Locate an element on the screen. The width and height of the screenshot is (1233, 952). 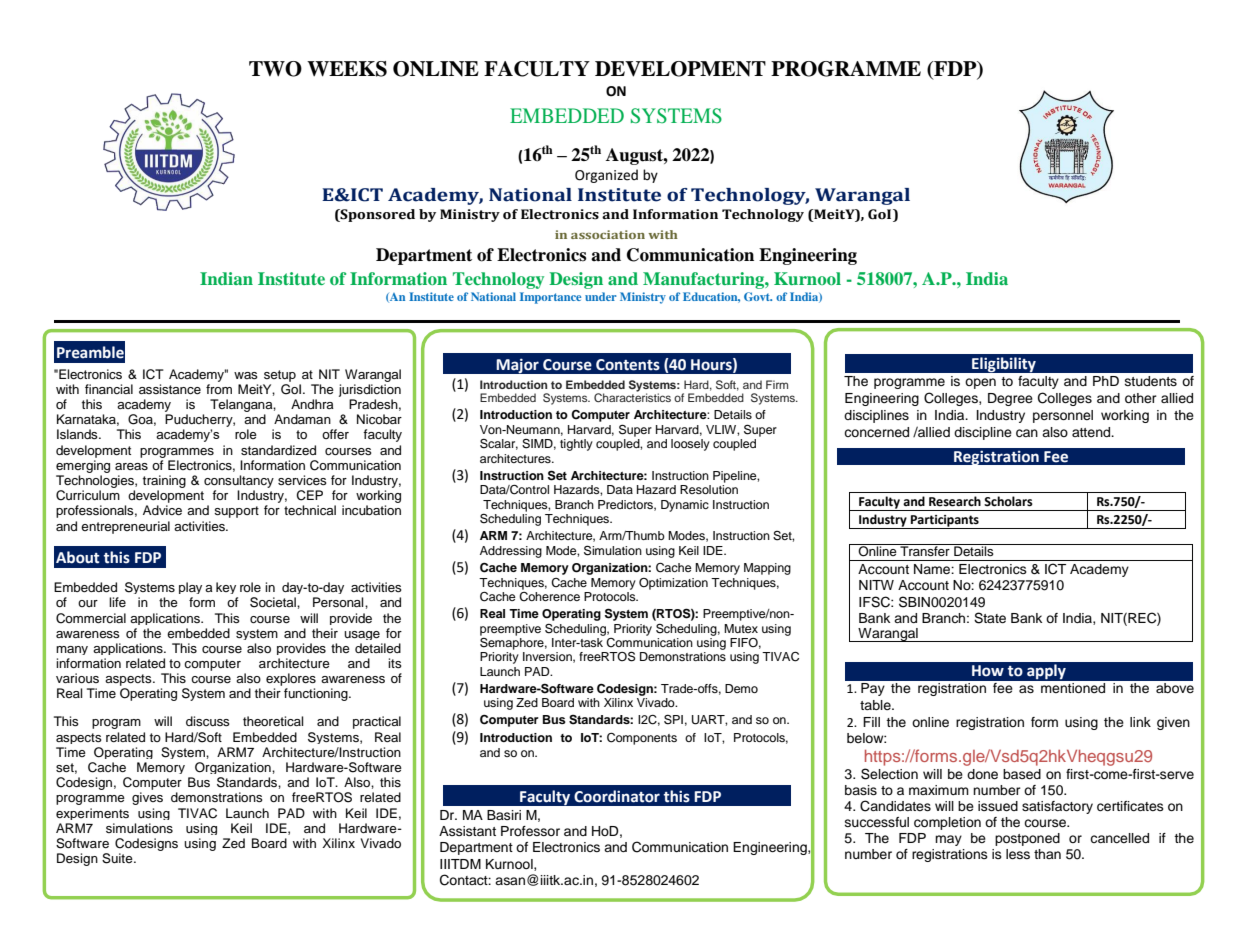
TWO is located at coordinates (275, 69).
